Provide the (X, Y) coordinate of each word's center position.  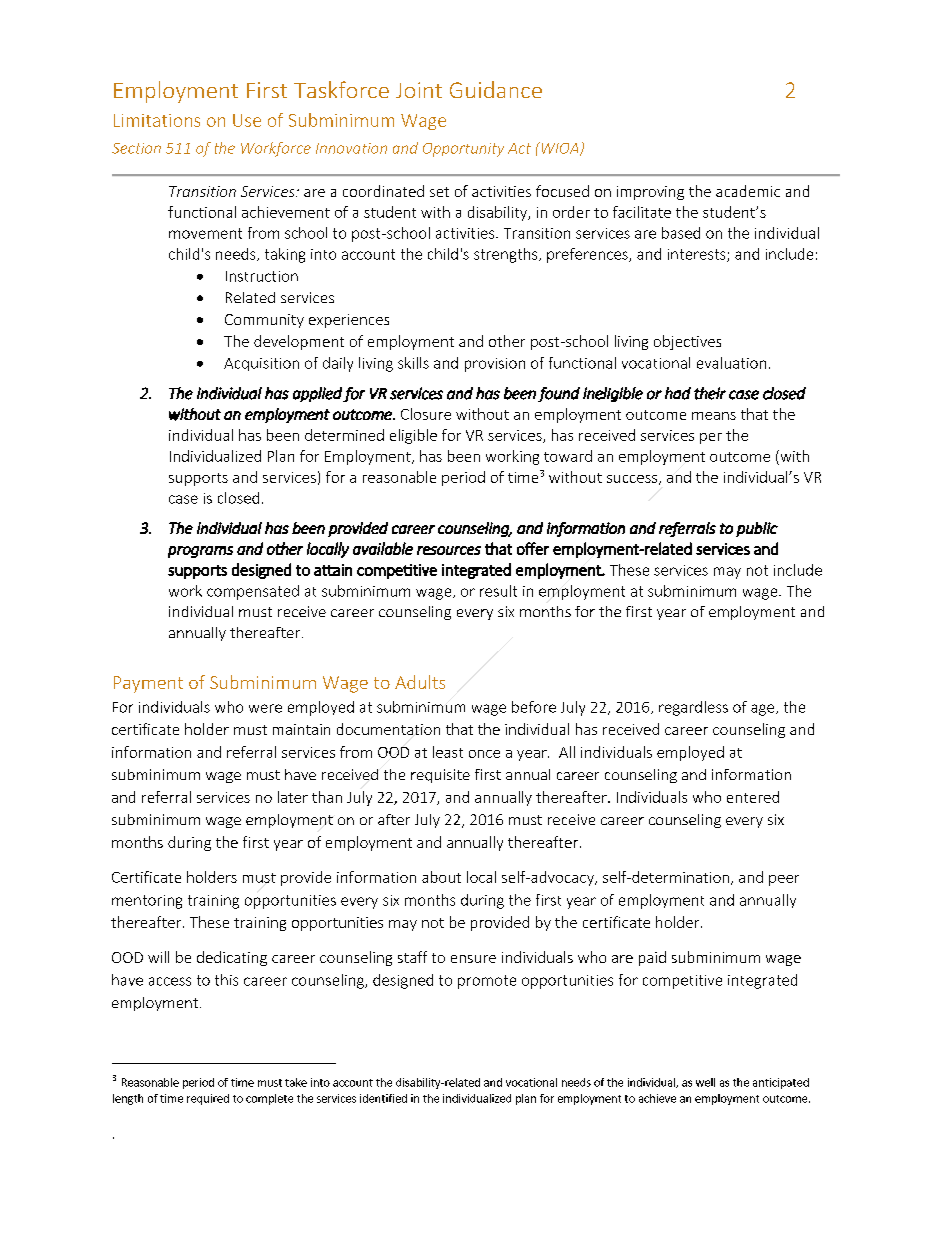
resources (449, 550)
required (208, 1099)
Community (264, 321)
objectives (687, 342)
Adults (420, 682)
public (757, 529)
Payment (148, 684)
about (441, 877)
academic (748, 191)
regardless (693, 708)
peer (784, 880)
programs (200, 552)
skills (413, 363)
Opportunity (463, 150)
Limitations (157, 120)
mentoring (147, 902)
